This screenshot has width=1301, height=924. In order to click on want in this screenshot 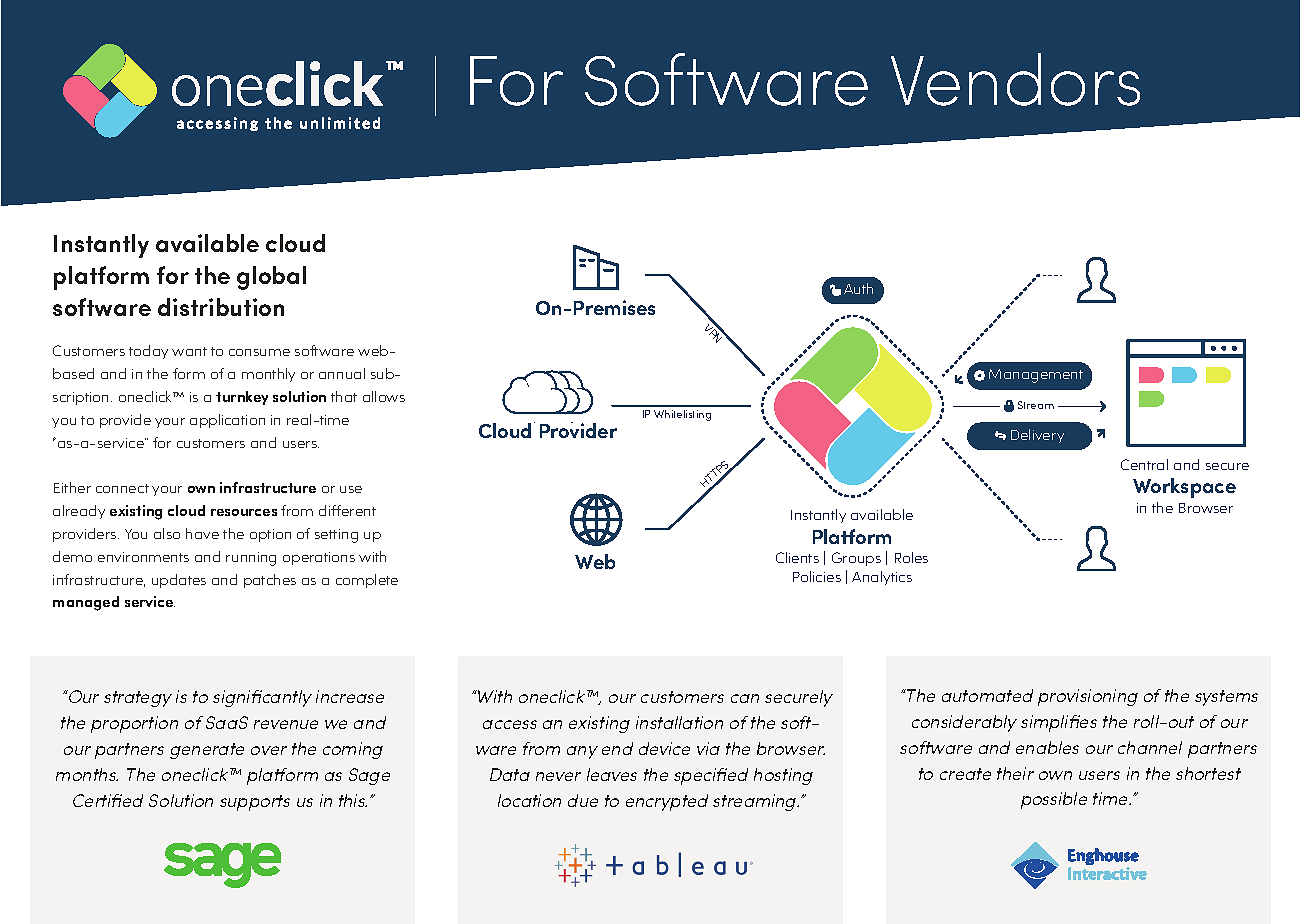, I will do `click(189, 351)`.
